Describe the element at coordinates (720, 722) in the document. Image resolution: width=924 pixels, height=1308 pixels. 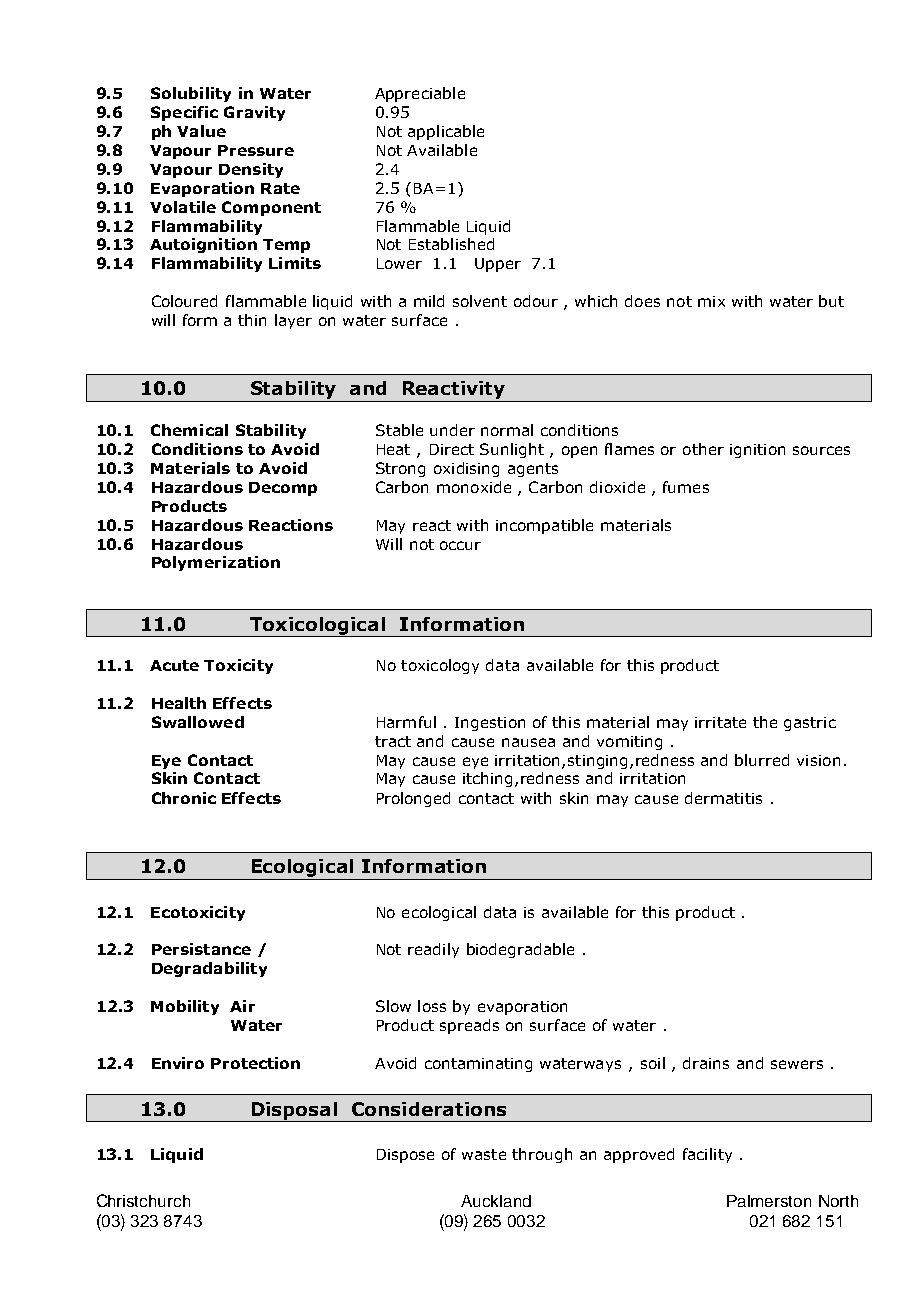
I see `irritate` at that location.
